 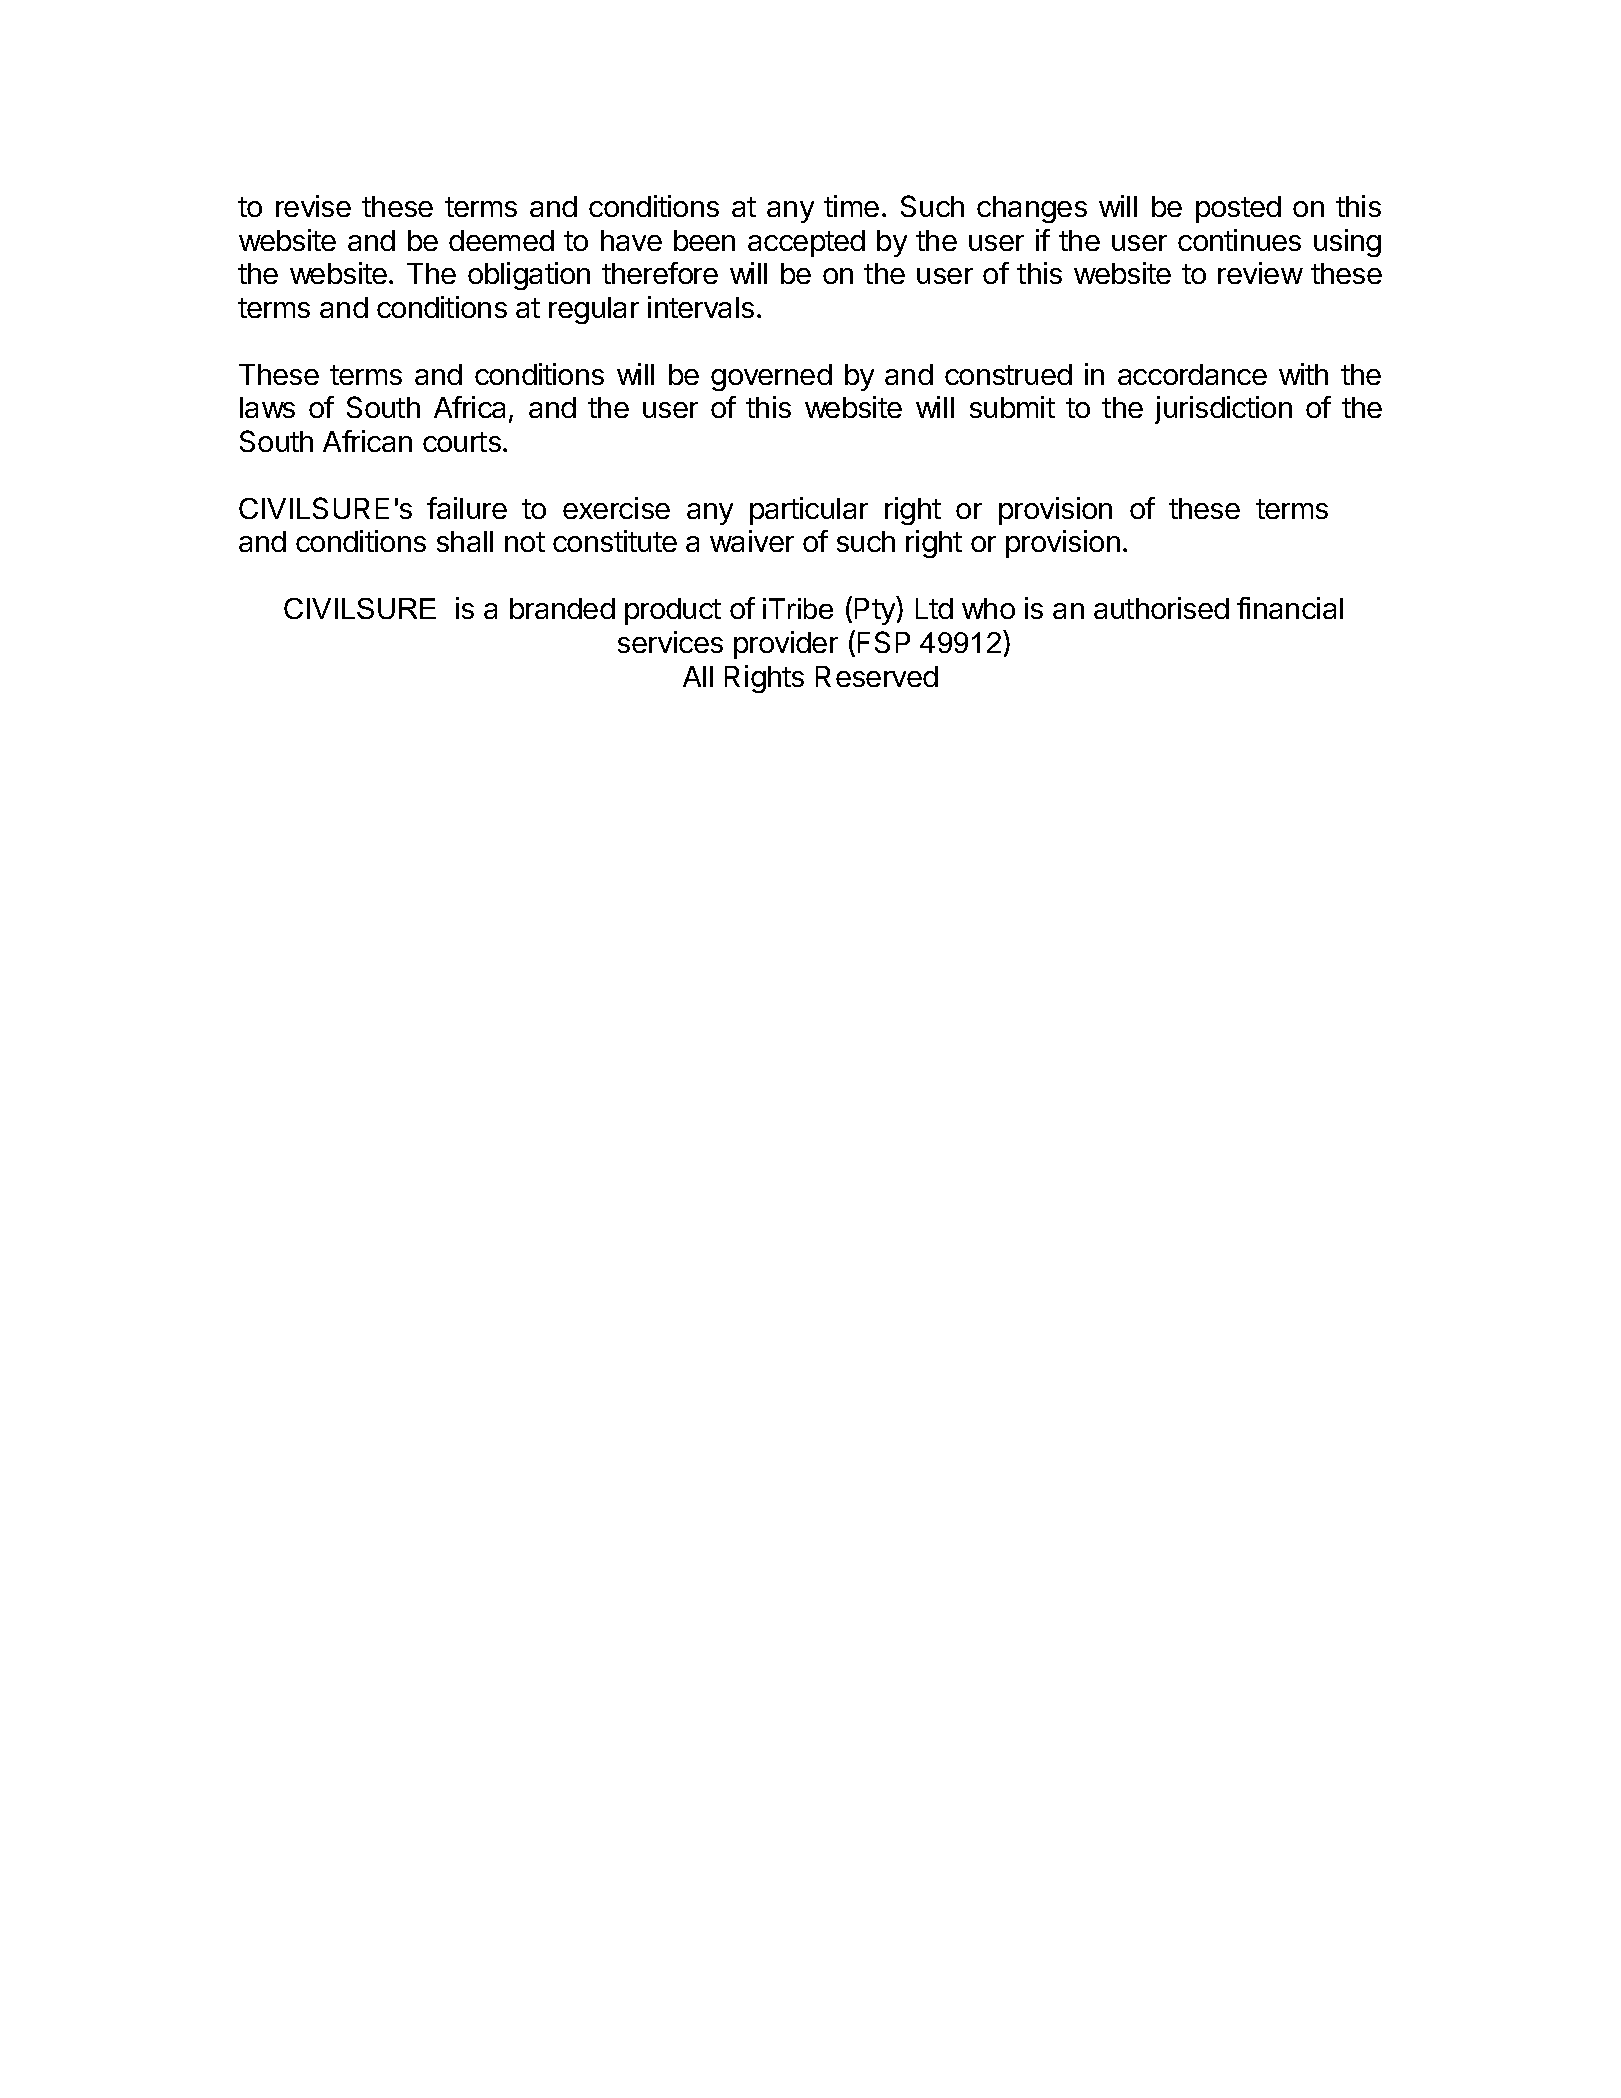 What do you see at coordinates (1238, 209) in the screenshot?
I see `posted` at bounding box center [1238, 209].
